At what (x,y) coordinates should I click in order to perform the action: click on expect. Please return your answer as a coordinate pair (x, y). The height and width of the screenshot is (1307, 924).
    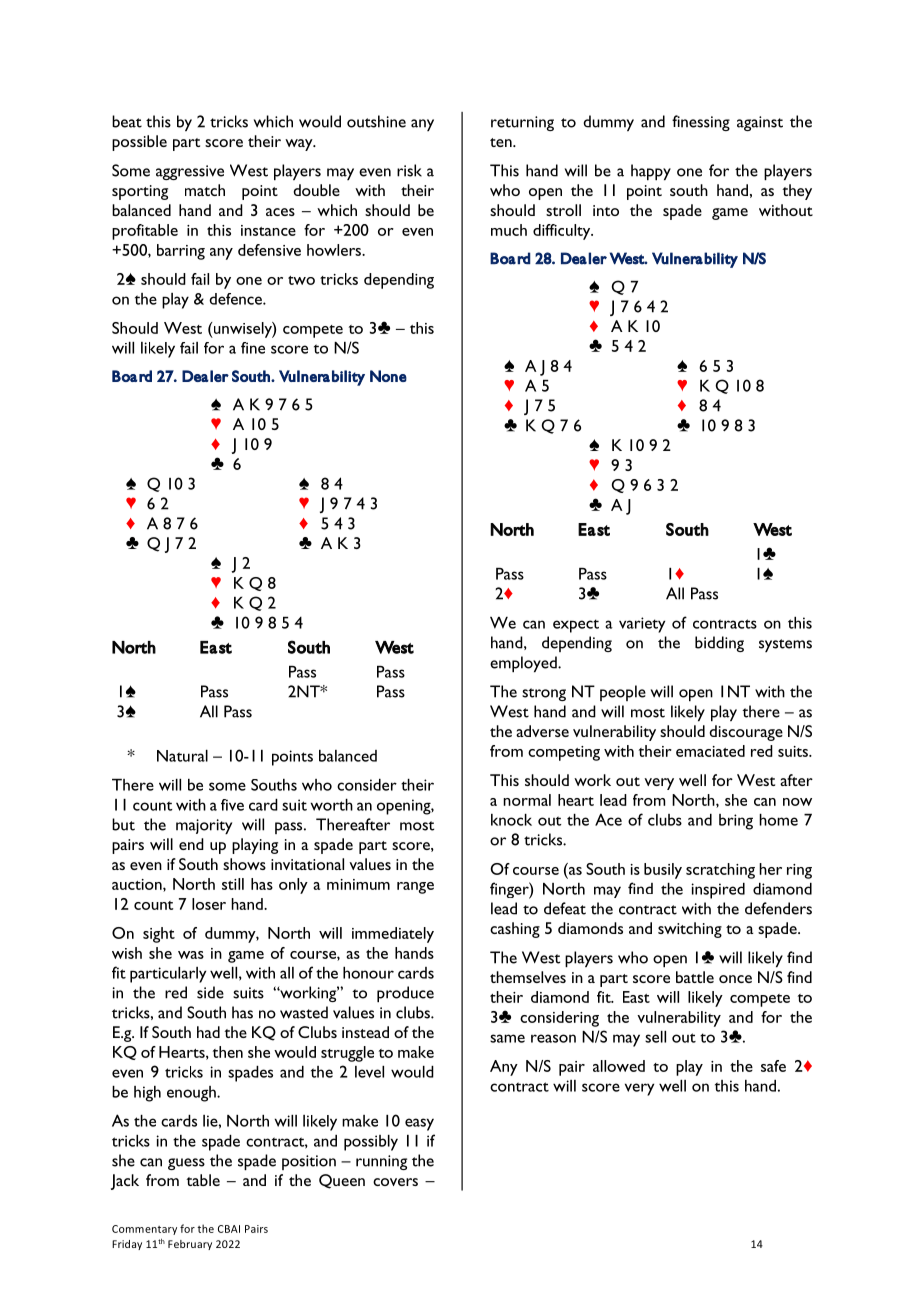
    Looking at the image, I should click on (576, 626).
